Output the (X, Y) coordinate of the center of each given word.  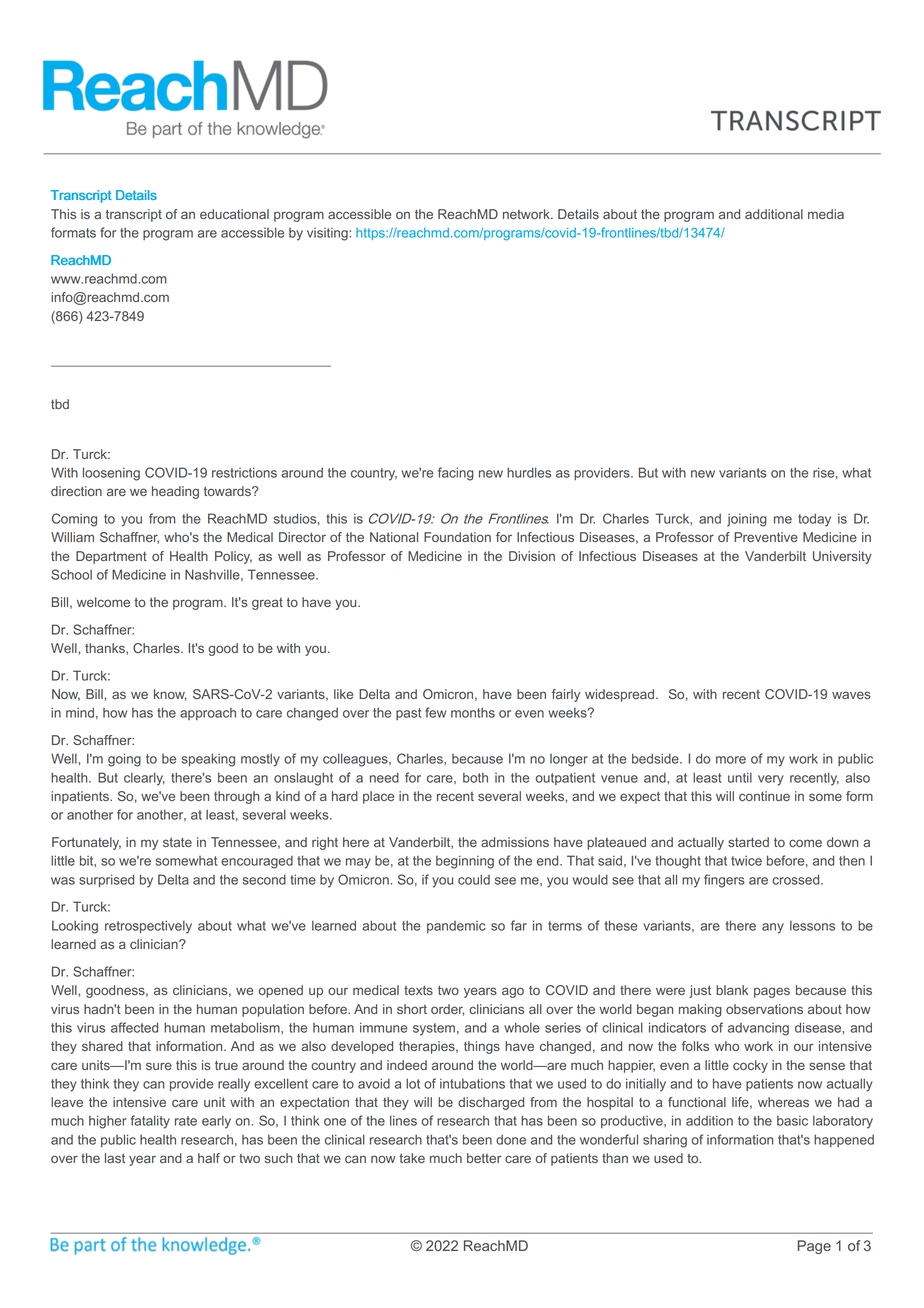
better (484, 1158)
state (177, 842)
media (826, 214)
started (748, 842)
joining (747, 520)
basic (792, 1121)
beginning (465, 862)
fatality (150, 1122)
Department (111, 557)
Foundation (457, 537)
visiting (328, 234)
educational (234, 214)
